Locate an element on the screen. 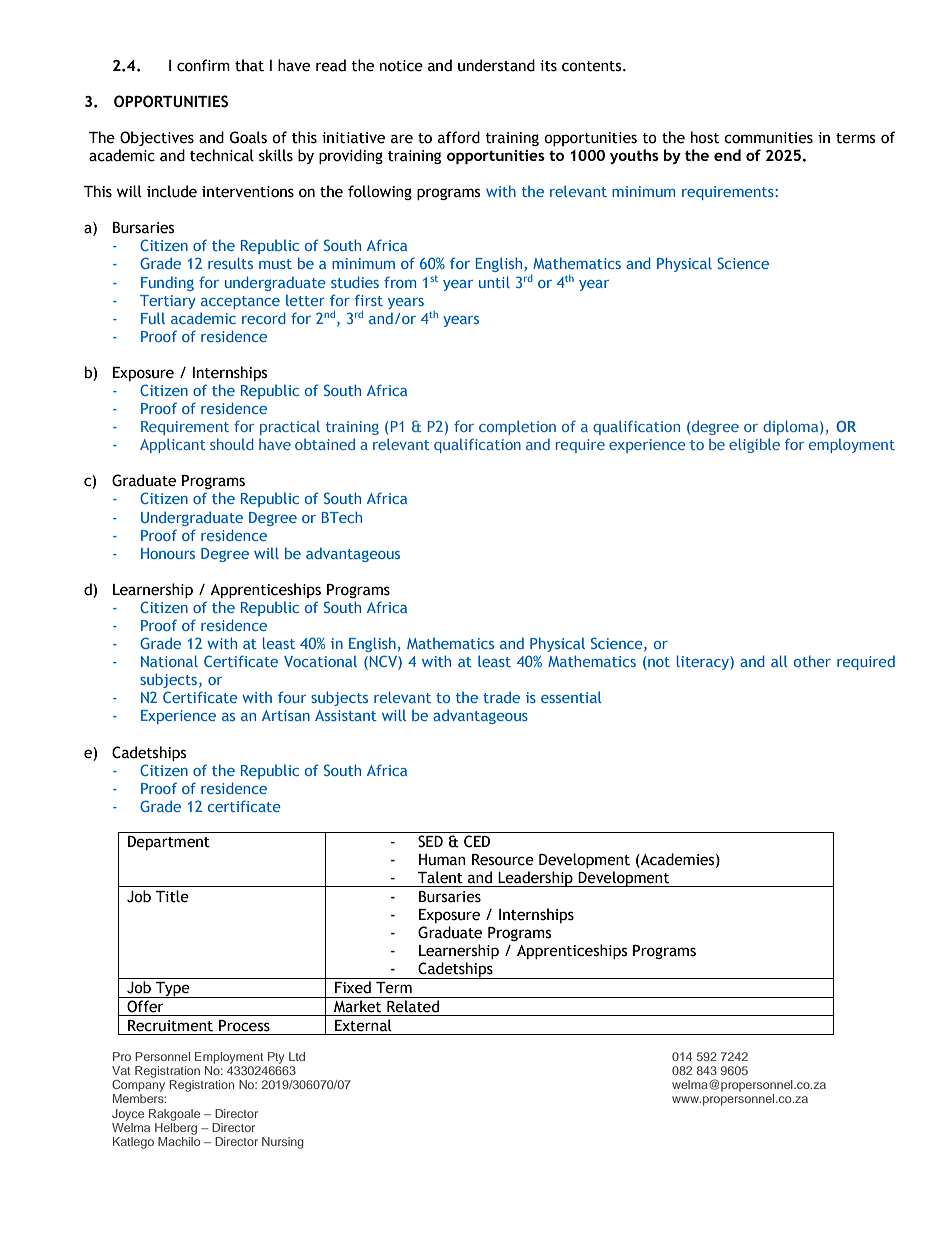 The width and height of the screenshot is (952, 1233). eligible is located at coordinates (754, 445).
